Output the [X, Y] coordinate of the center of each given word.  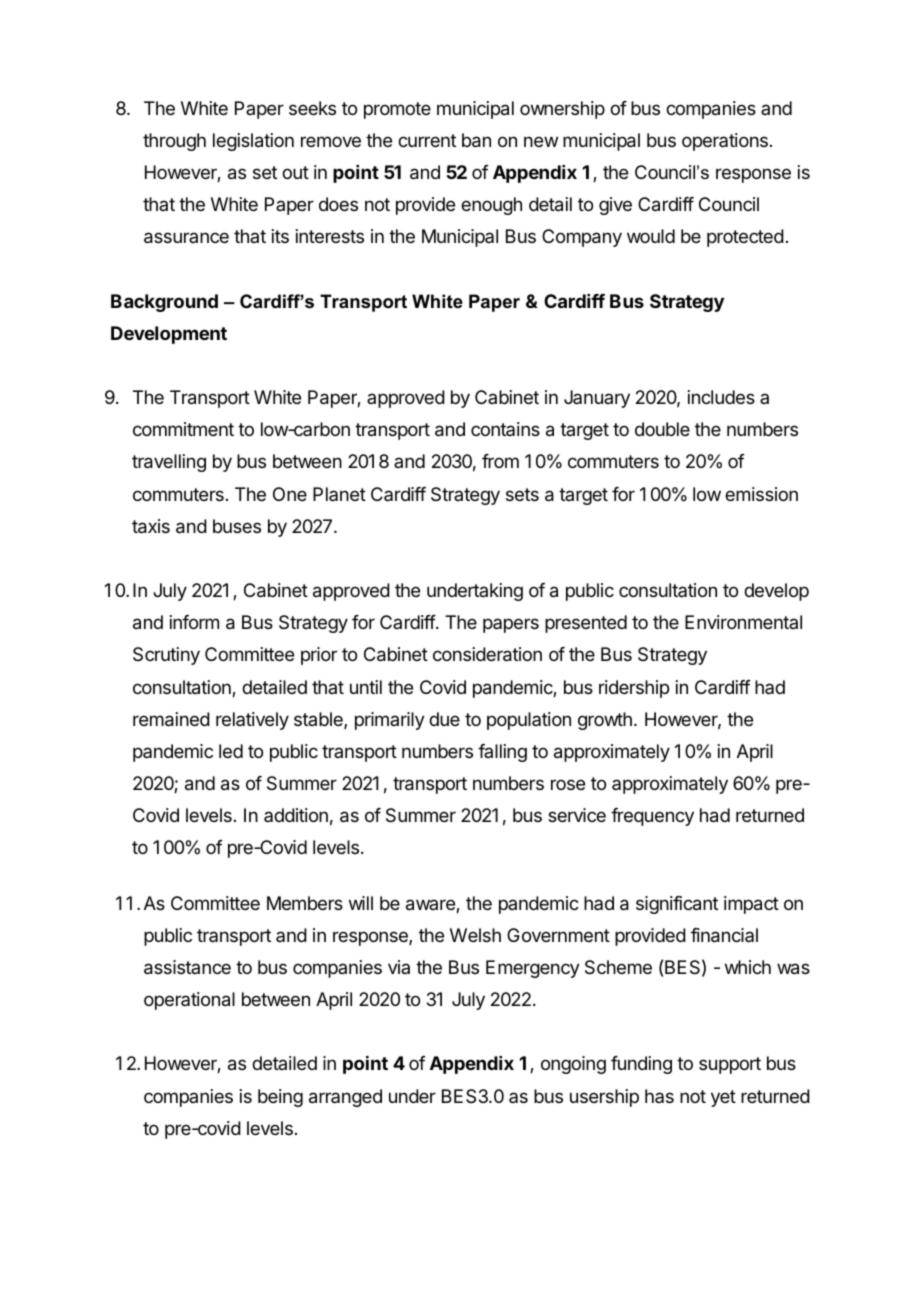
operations [725, 142]
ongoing [573, 1065]
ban [476, 140]
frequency [652, 817]
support [730, 1065]
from [500, 461]
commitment [183, 429]
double [662, 429]
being [280, 1098]
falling [502, 753]
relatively [252, 721]
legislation [253, 142]
